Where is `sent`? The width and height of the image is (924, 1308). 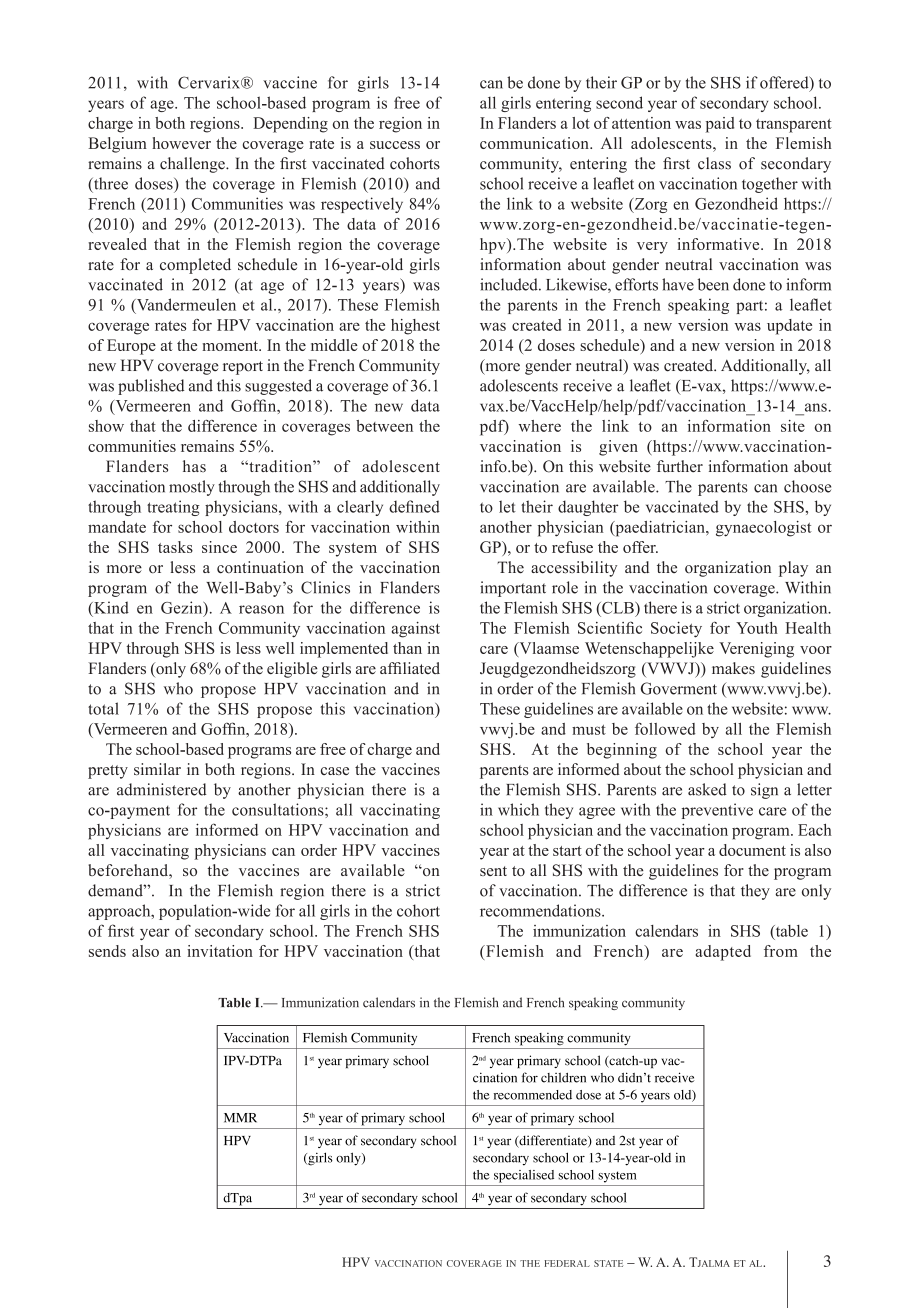
sent is located at coordinates (493, 871).
